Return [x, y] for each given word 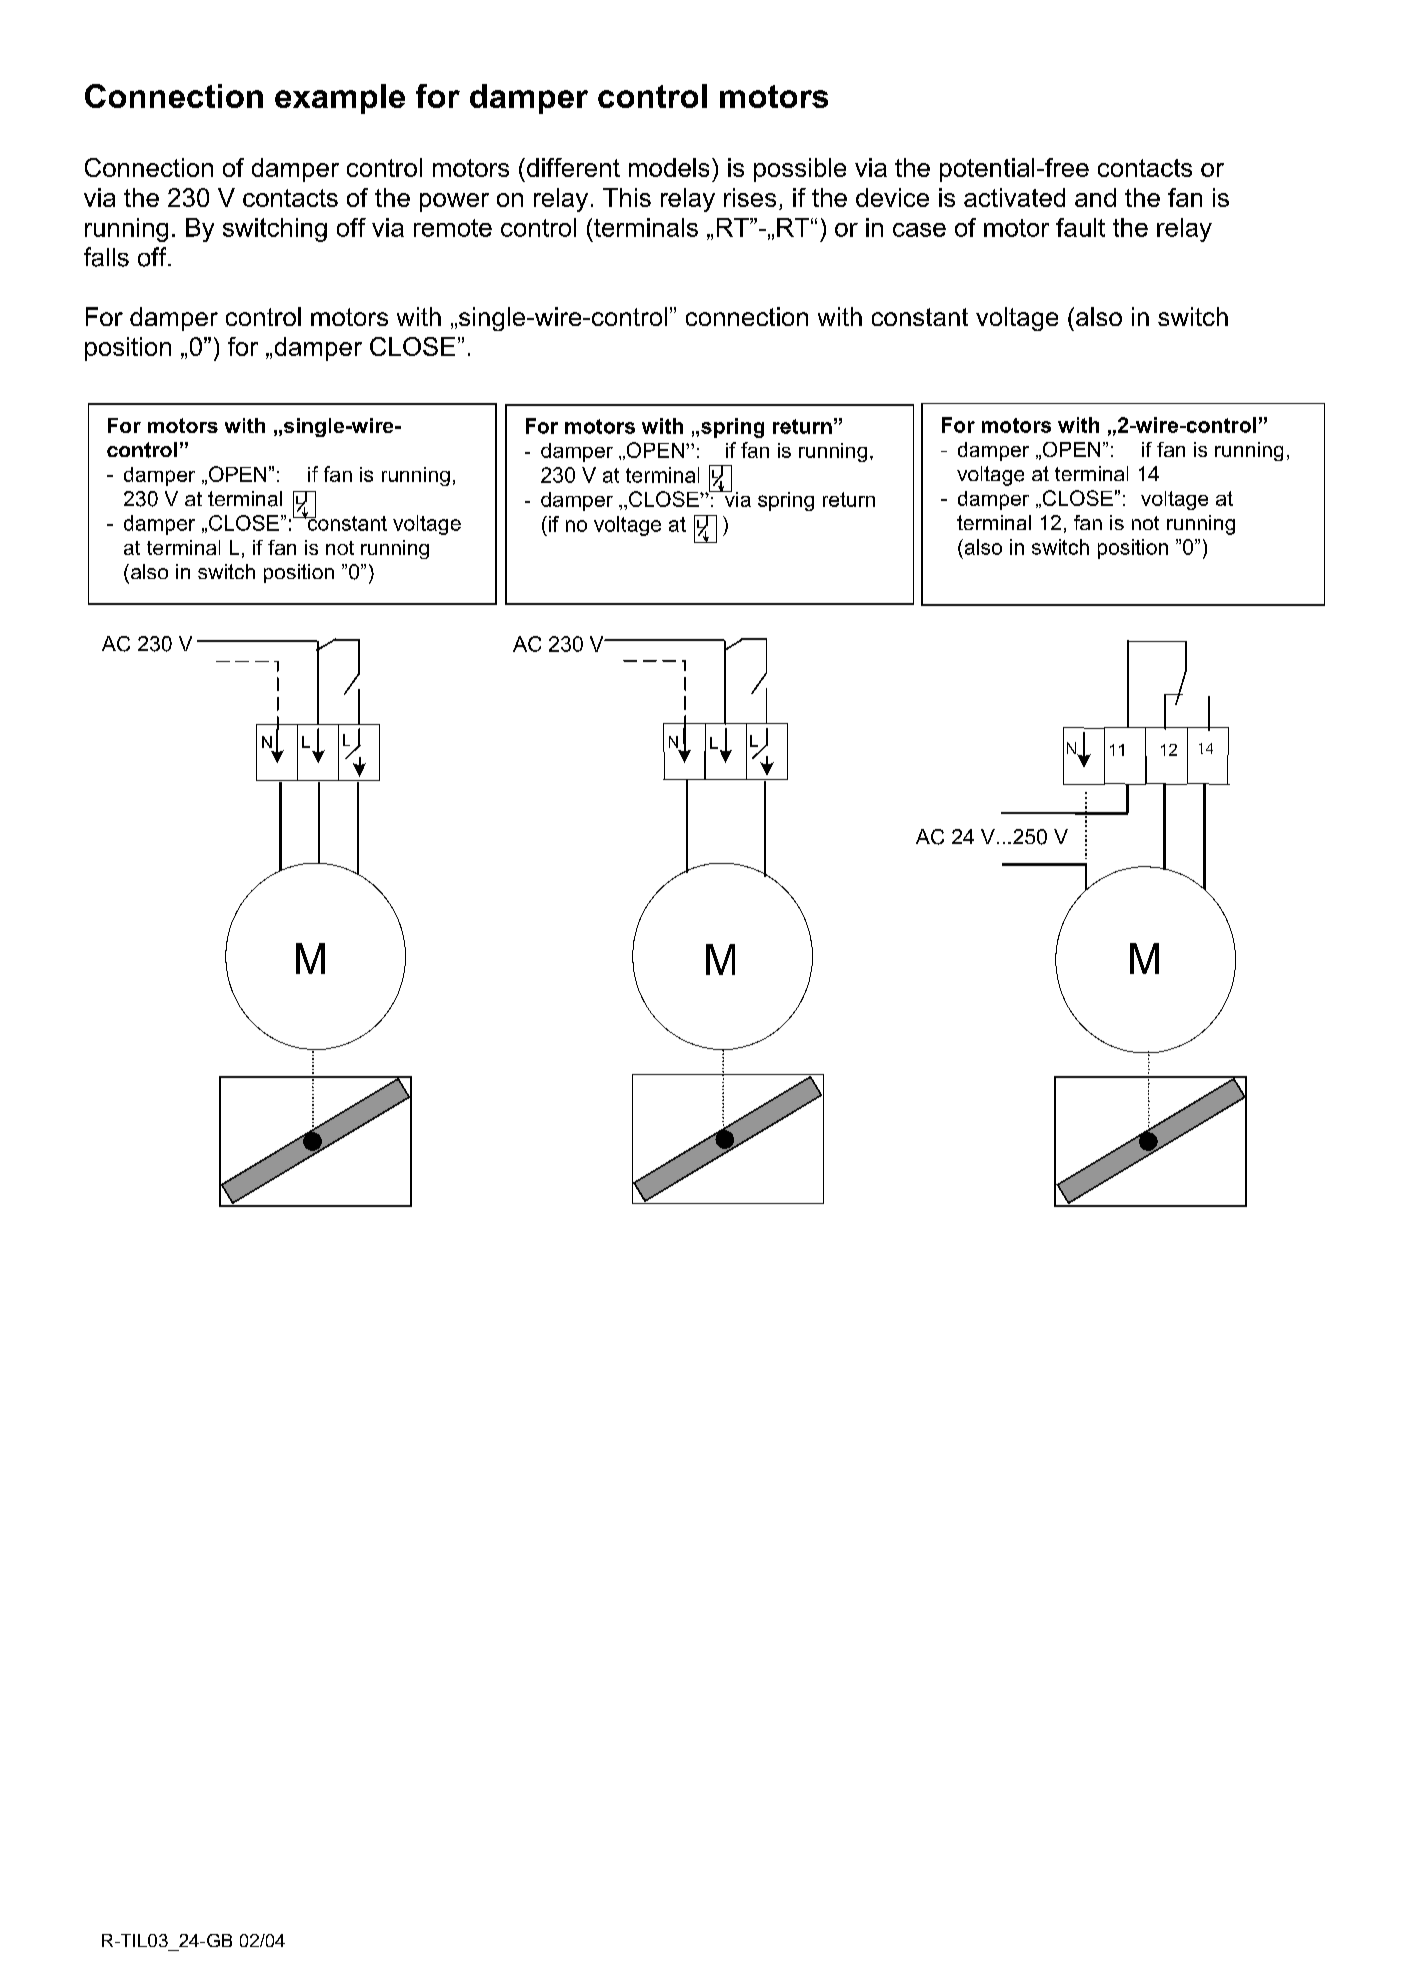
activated [1014, 197]
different [573, 167]
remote [453, 228]
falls [106, 257]
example [340, 99]
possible [800, 170]
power [454, 202]
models [669, 167]
